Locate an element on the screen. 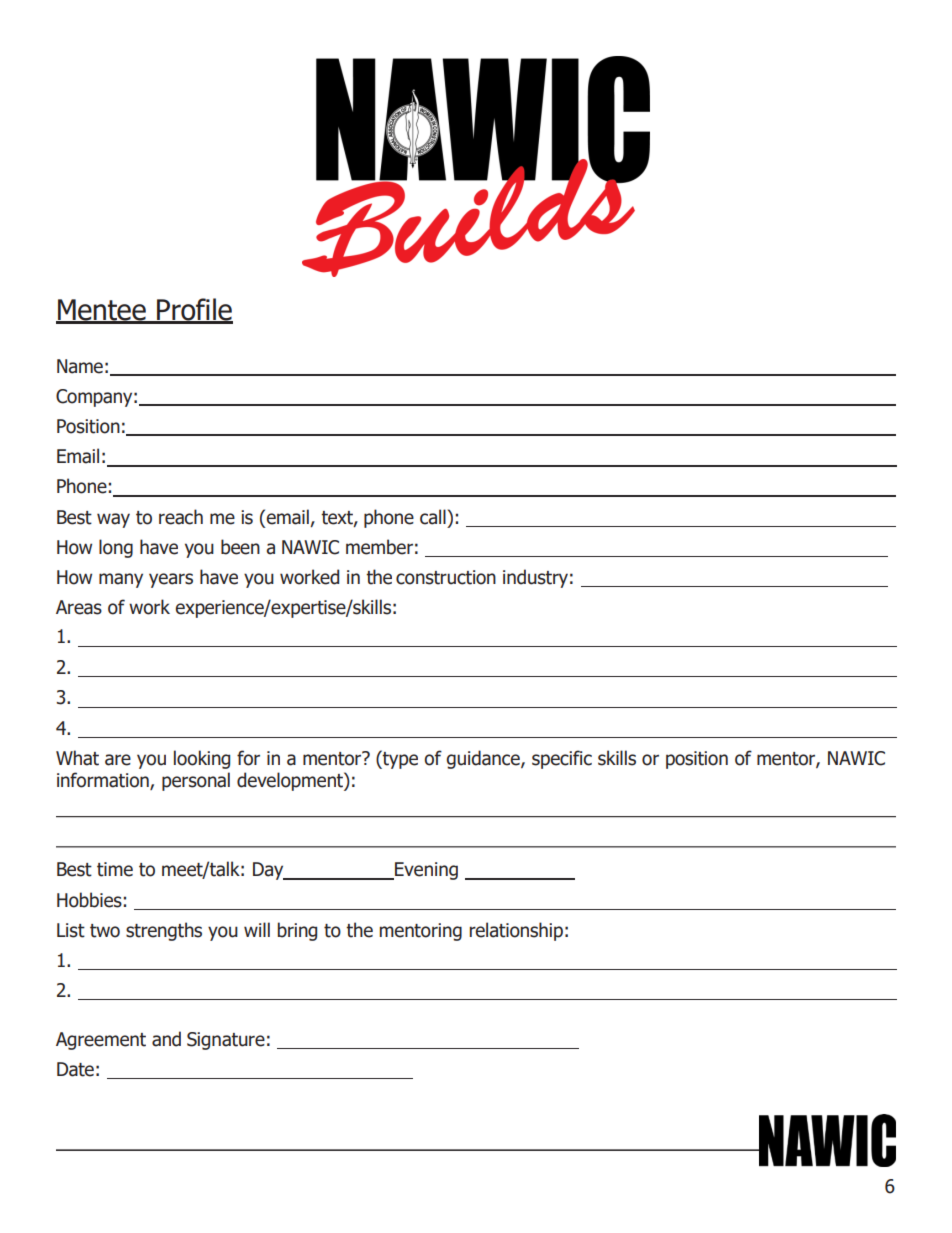 This screenshot has width=952, height=1233. call is located at coordinates (433, 517).
